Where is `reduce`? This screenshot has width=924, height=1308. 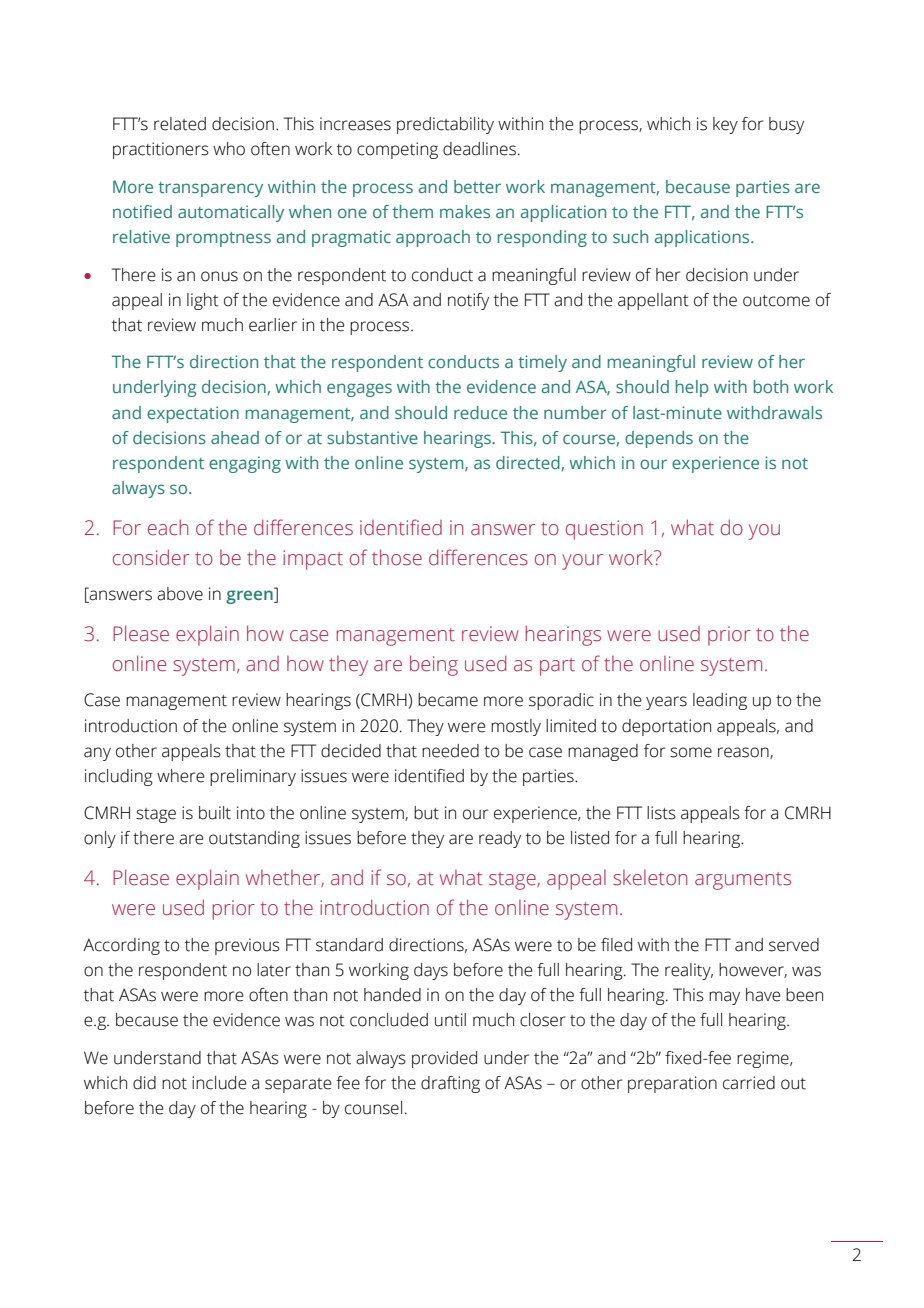
reduce is located at coordinates (480, 412).
